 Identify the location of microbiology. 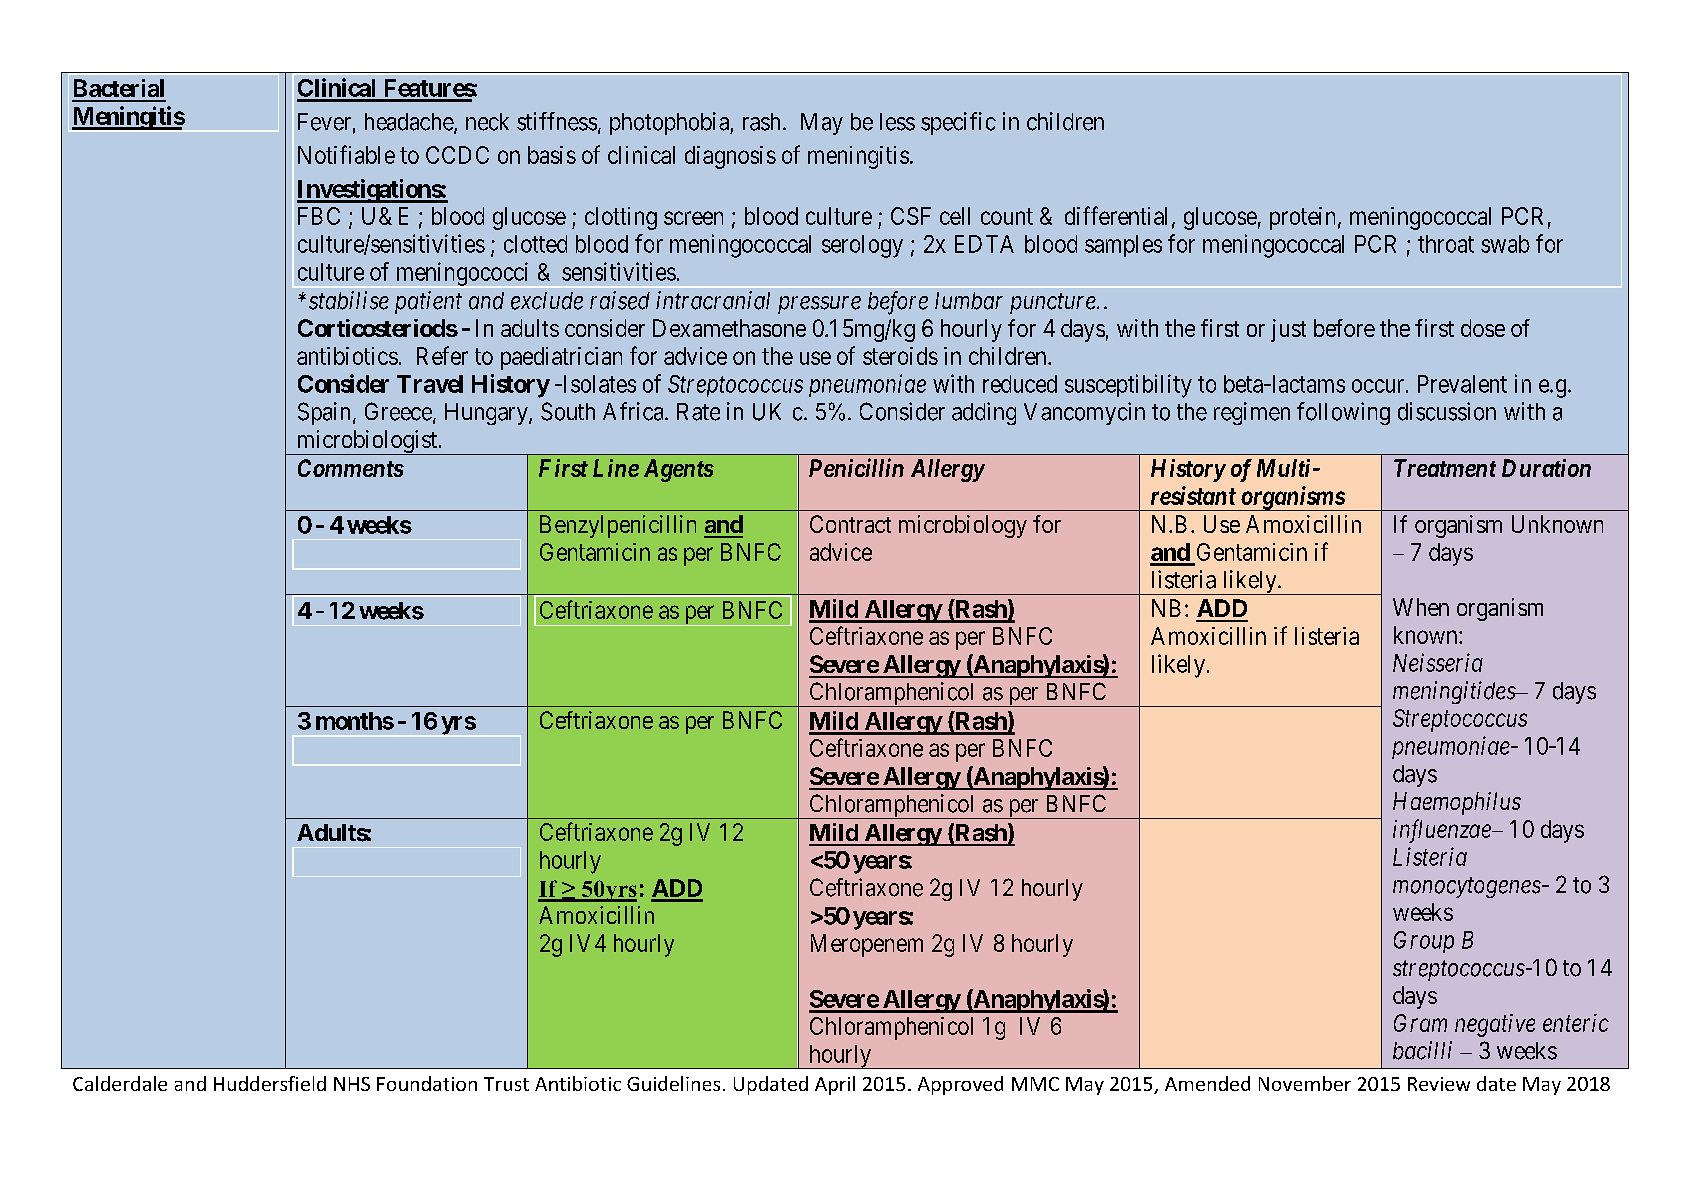
(963, 526).
